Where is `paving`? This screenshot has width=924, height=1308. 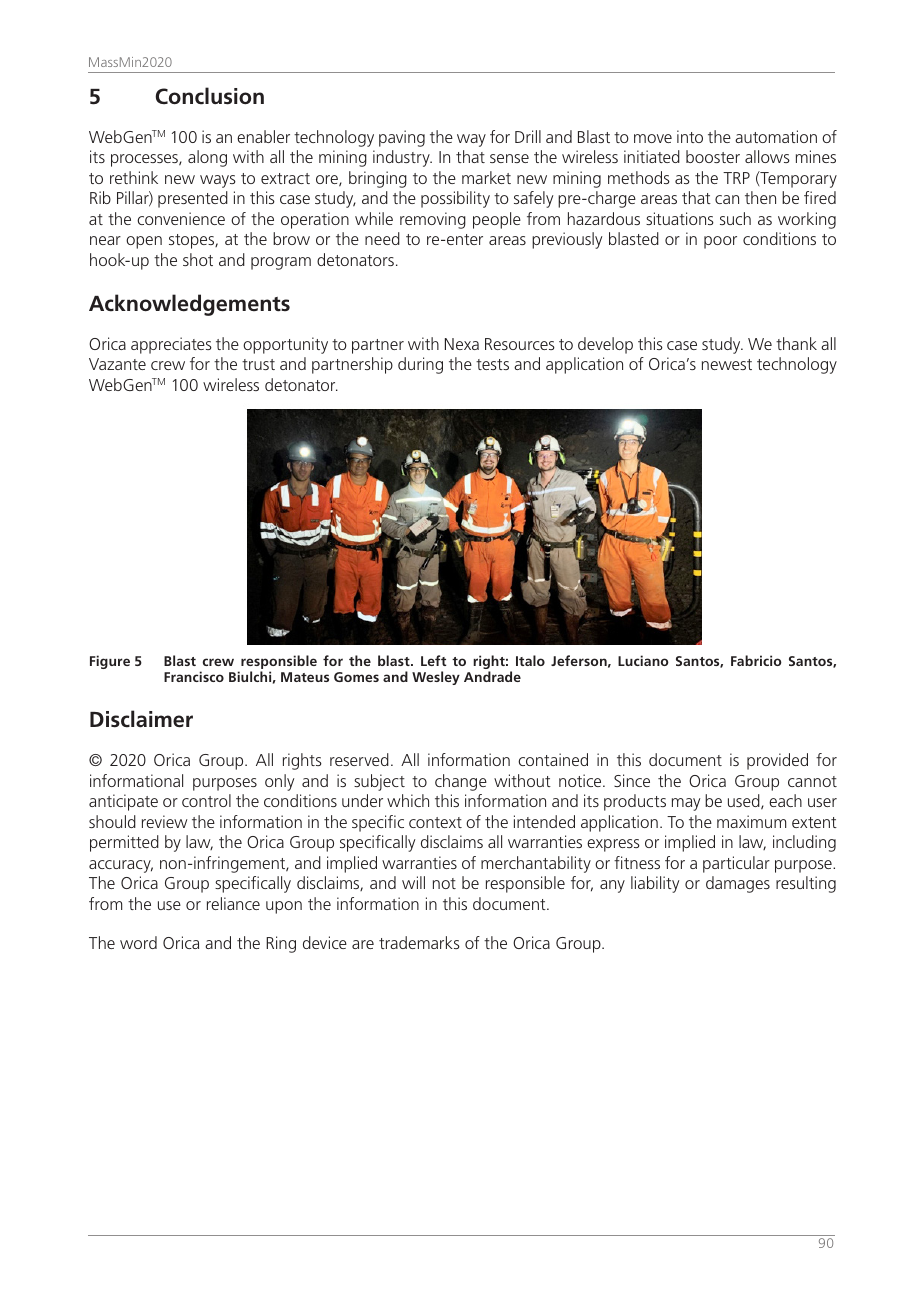
paving is located at coordinates (402, 138).
